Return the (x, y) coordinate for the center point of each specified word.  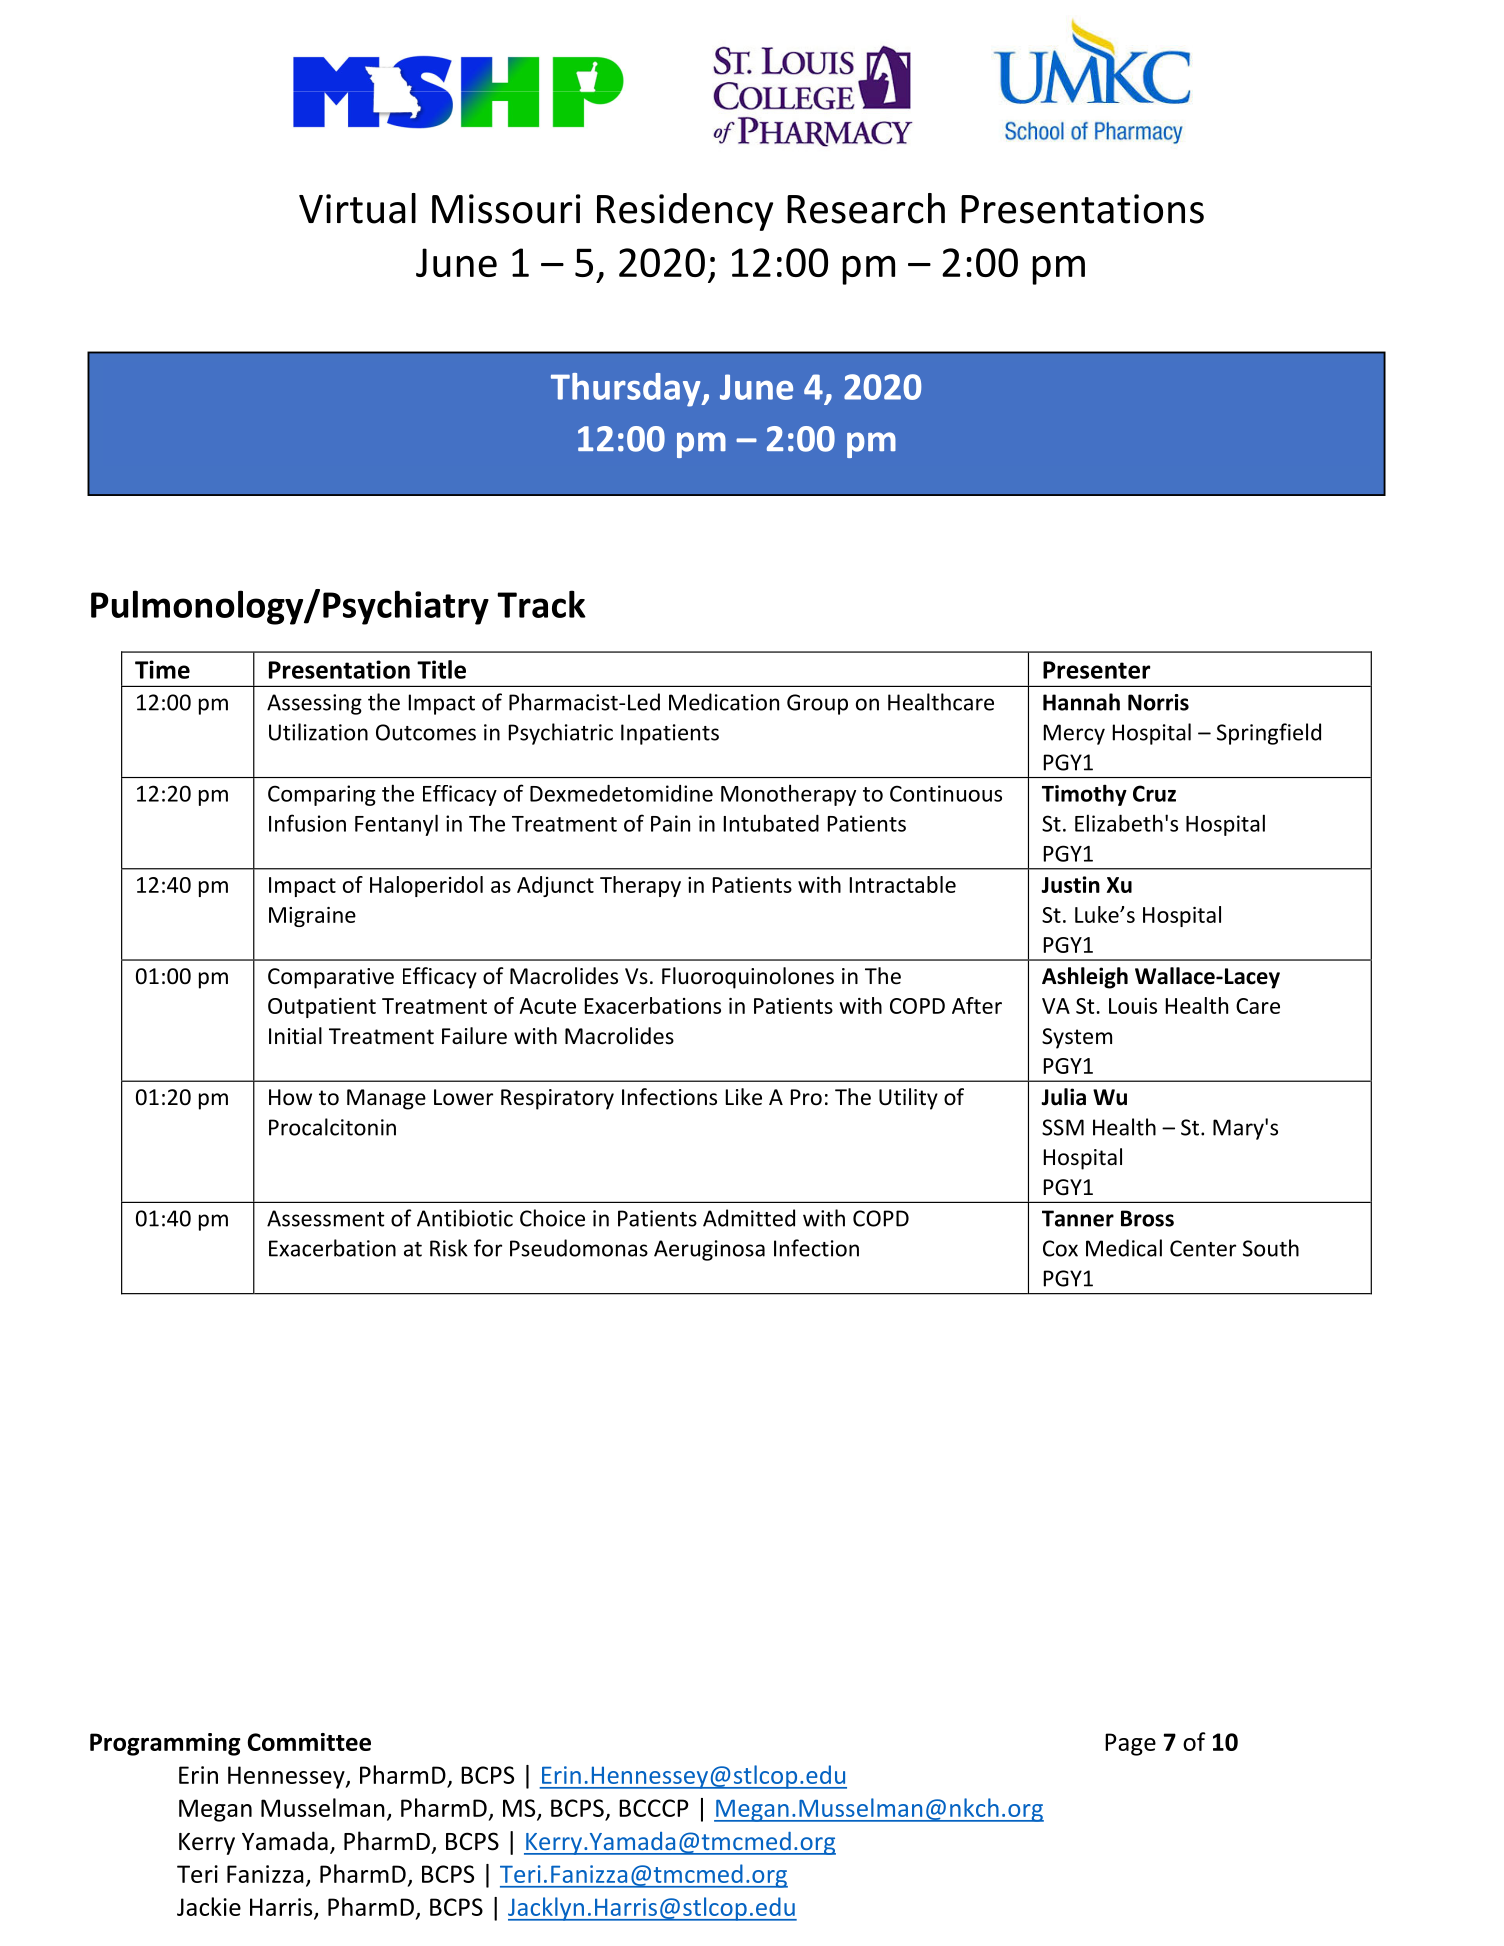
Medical (1124, 1248)
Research (866, 208)
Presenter (1097, 670)
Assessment (325, 1218)
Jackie (209, 1906)
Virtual (357, 208)
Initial (295, 1036)
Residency (685, 212)
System (1077, 1038)
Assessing (314, 704)
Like (744, 1097)
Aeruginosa (709, 1250)
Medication (724, 702)
